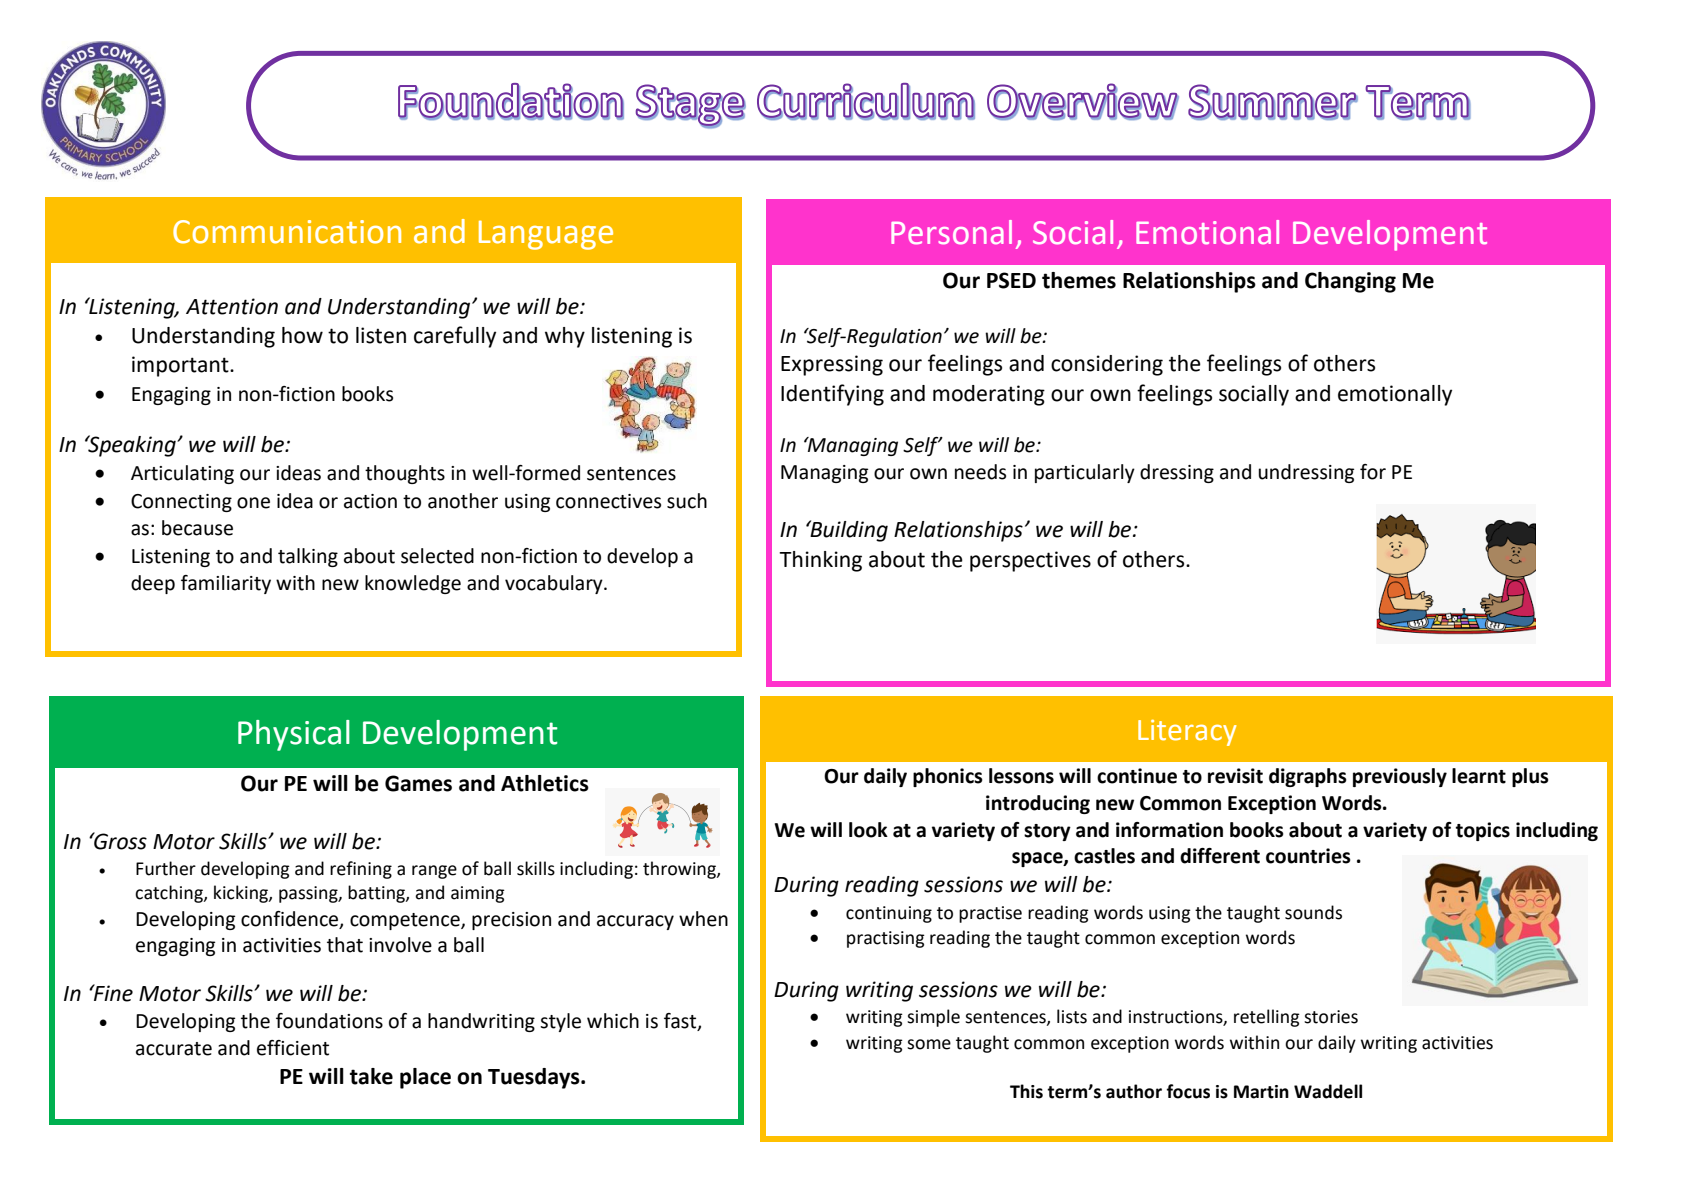 Image resolution: width=1683 pixels, height=1190 pixels. Describe the element at coordinates (287, 232) in the screenshot. I see `Communication` at that location.
